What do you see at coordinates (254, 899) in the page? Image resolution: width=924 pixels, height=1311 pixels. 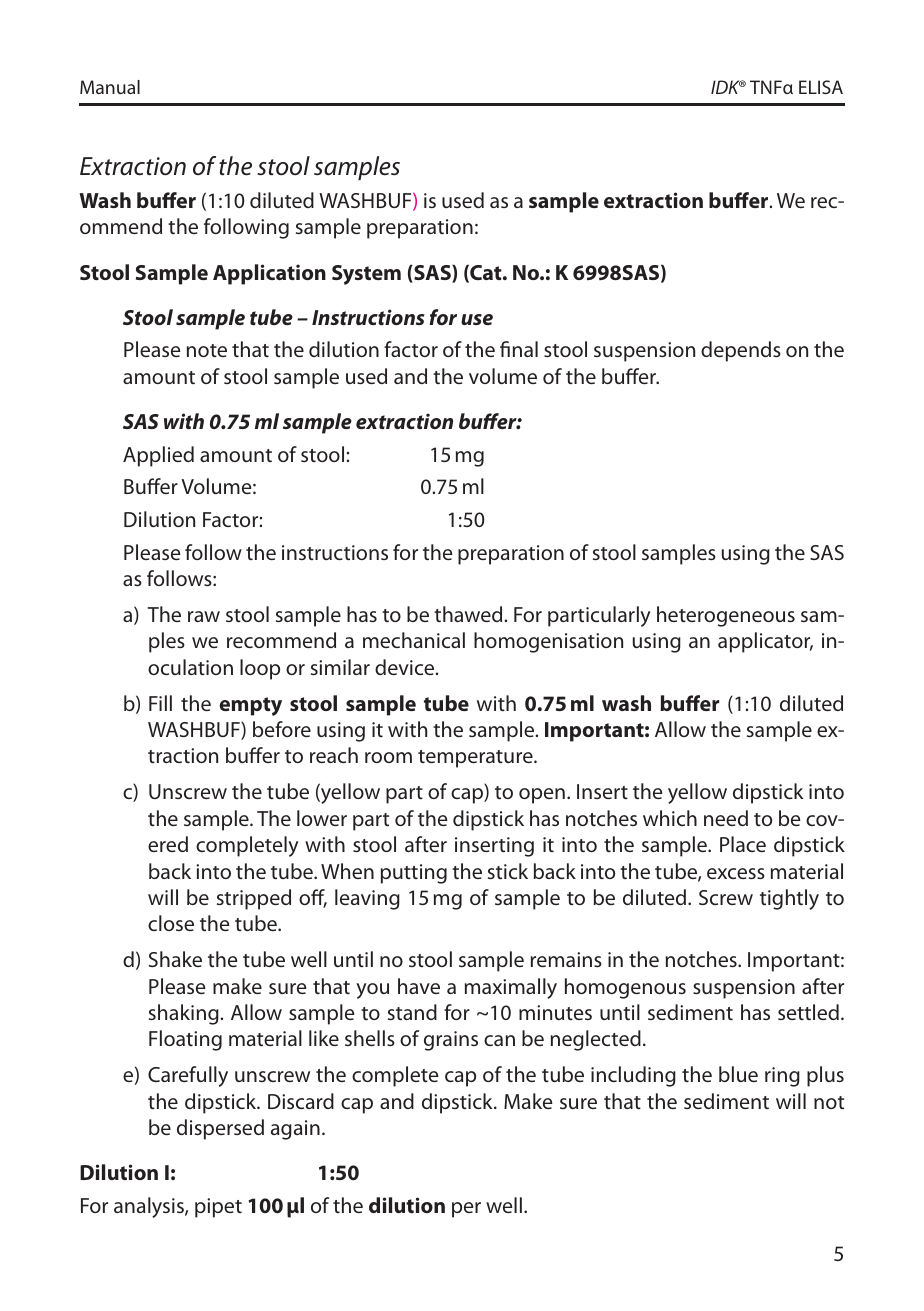 I see `stripped` at bounding box center [254, 899].
